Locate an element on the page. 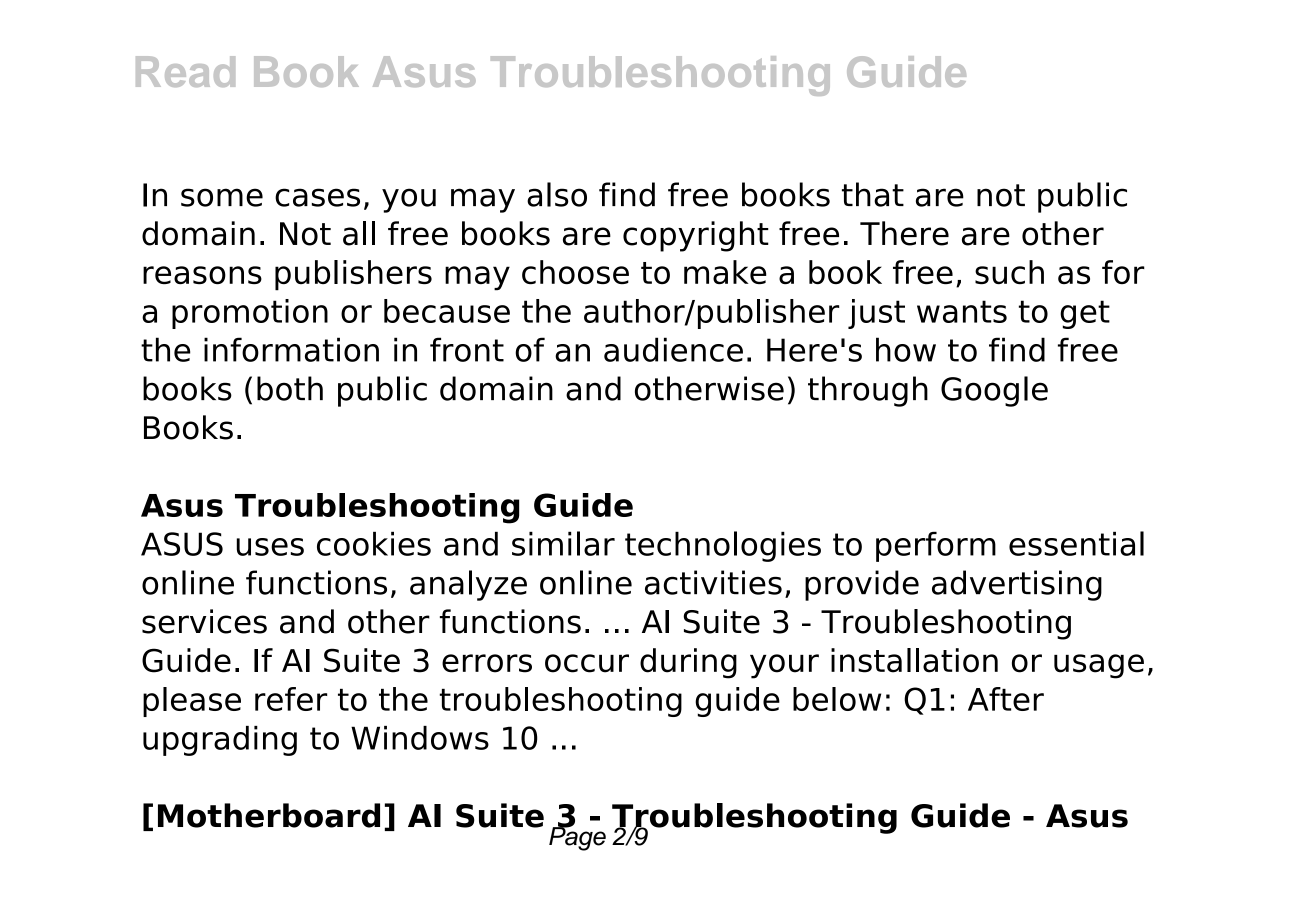 This image has width=1303, height=924. that is located at coordinates (873, 194).
